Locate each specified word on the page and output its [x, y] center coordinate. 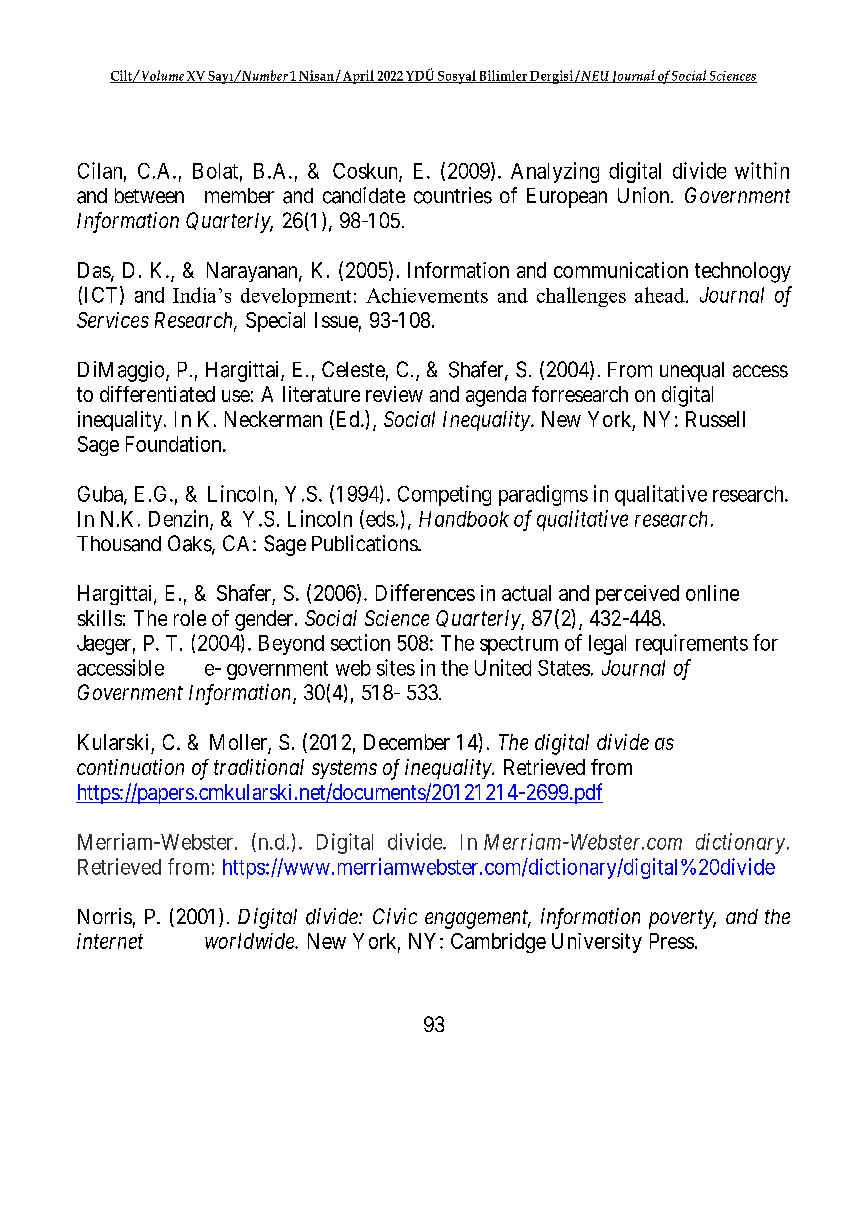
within [762, 170]
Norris [105, 916]
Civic [395, 916]
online [712, 593]
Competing [444, 495]
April [358, 77]
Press [672, 941]
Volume [162, 76]
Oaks [190, 543]
